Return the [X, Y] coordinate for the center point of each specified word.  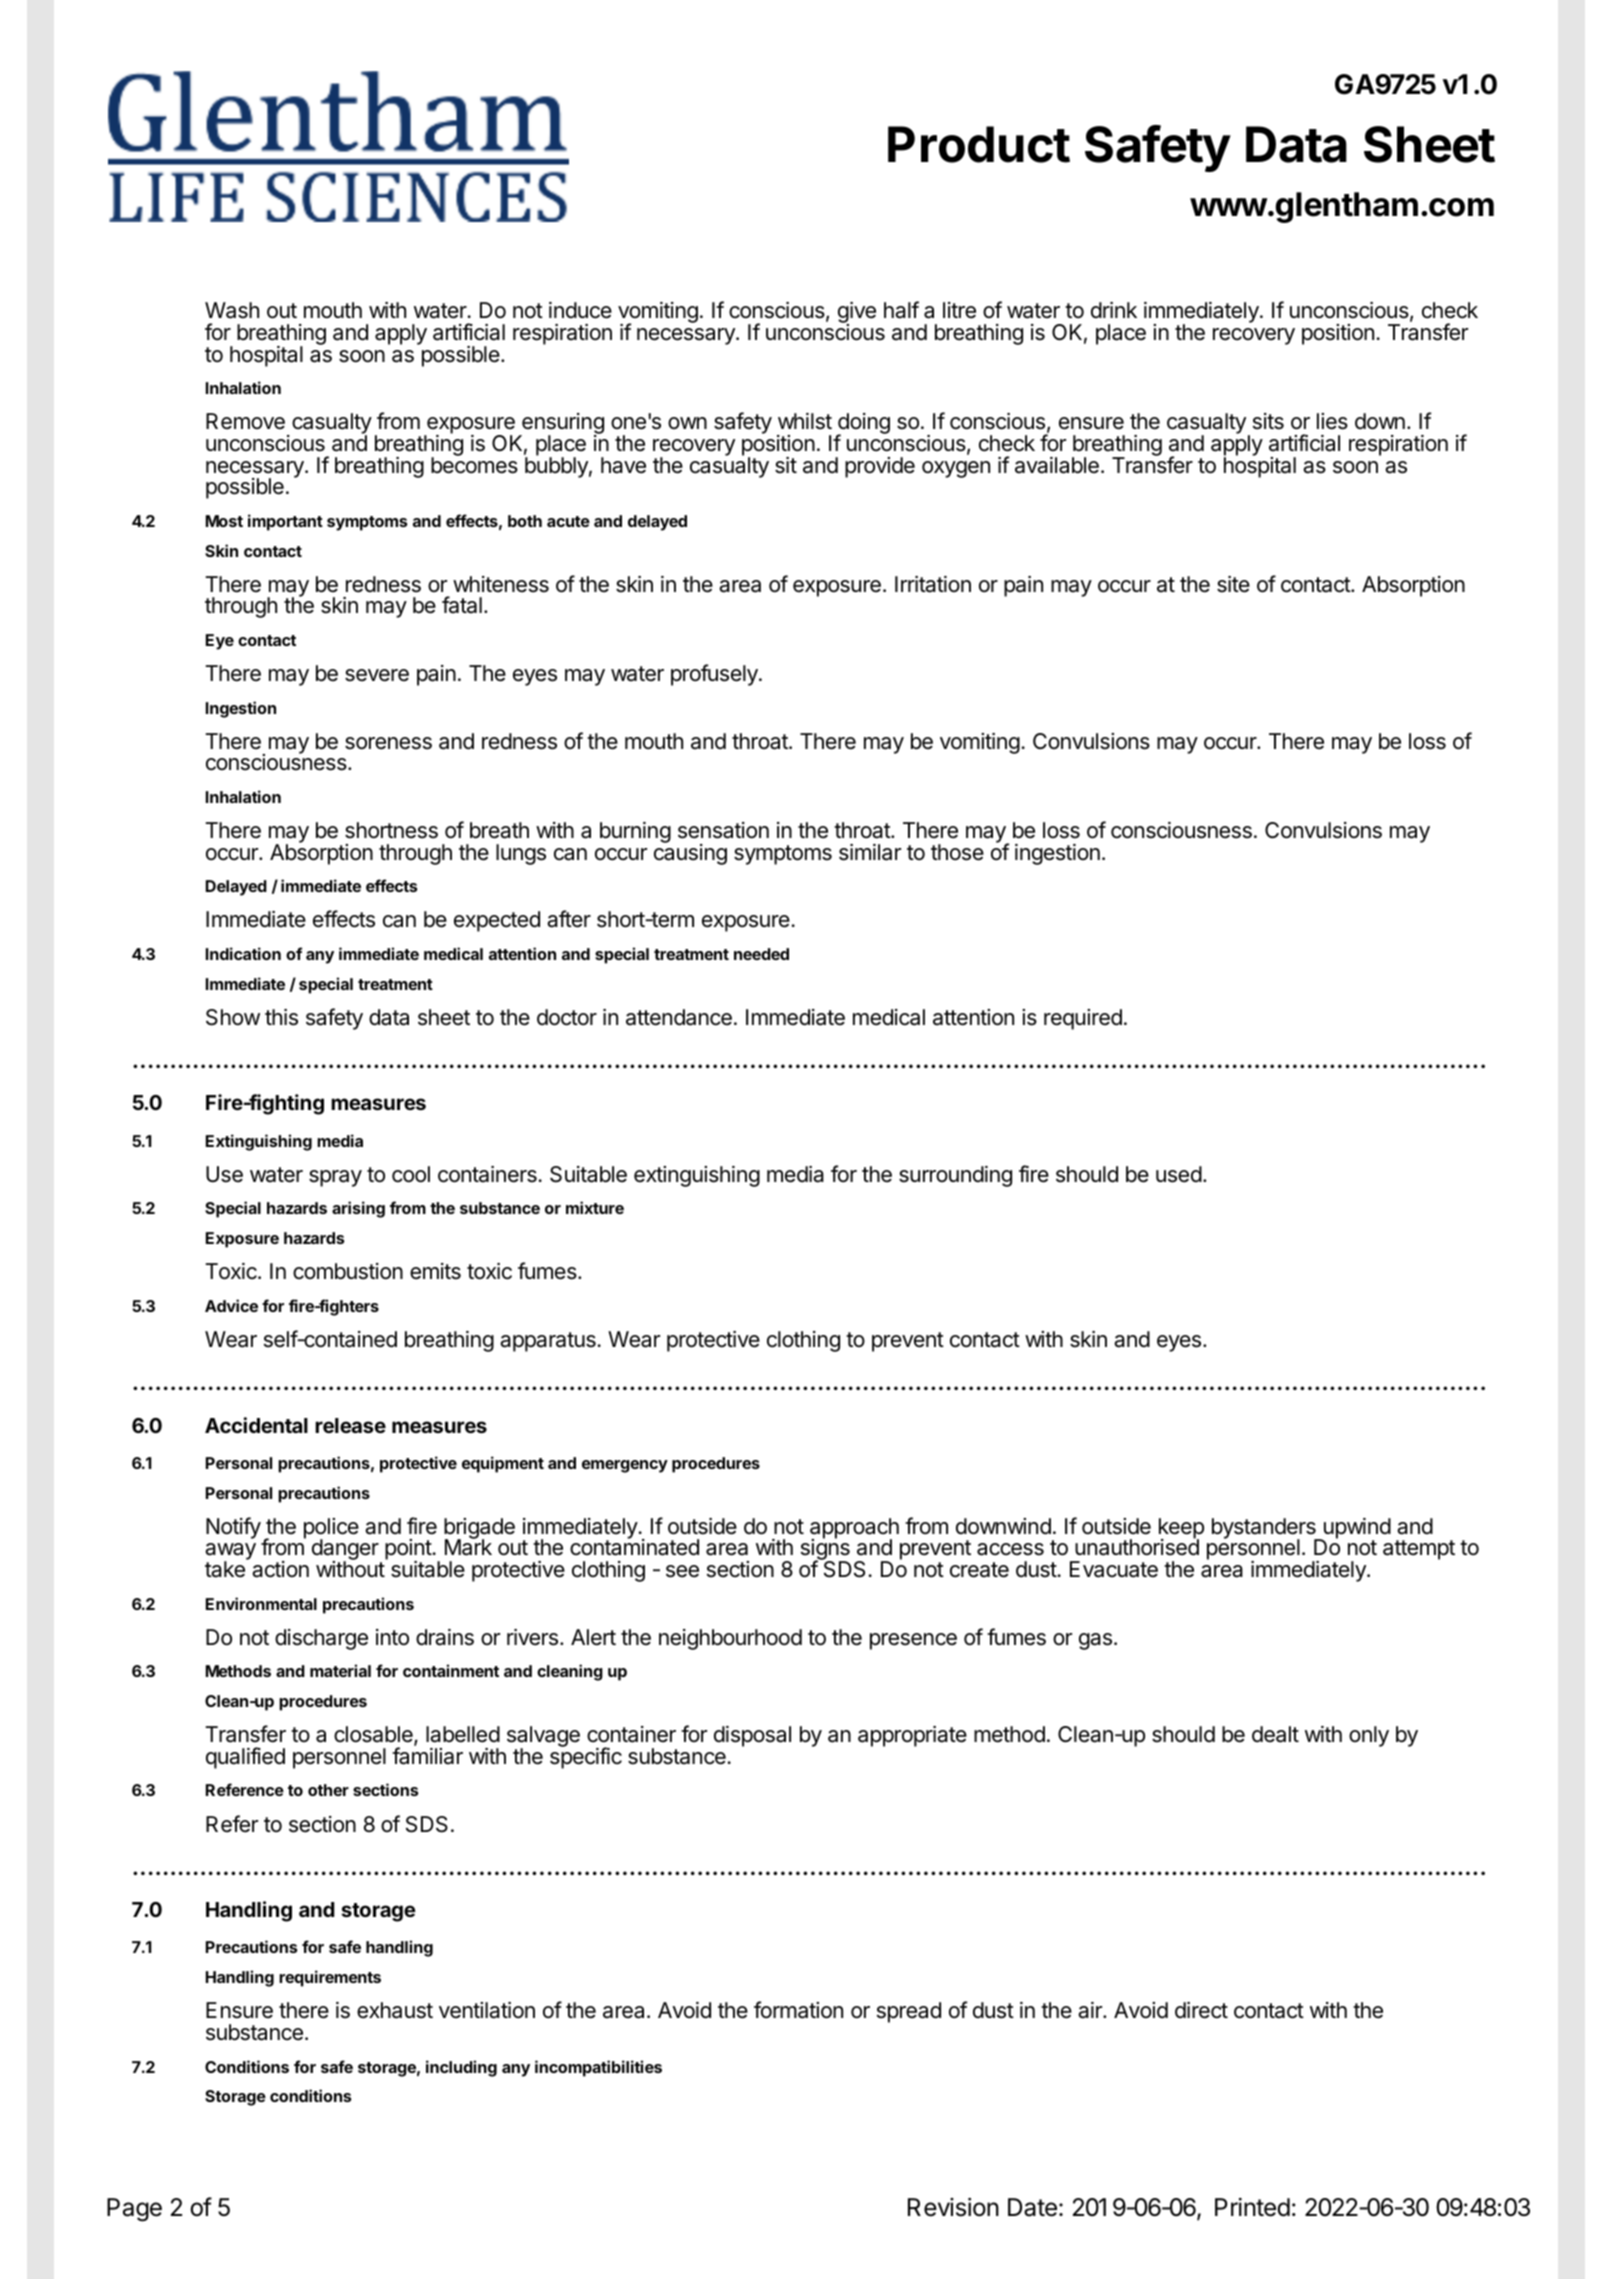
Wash [232, 310]
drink [1114, 310]
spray [335, 1178]
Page [134, 2210]
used [1179, 1174]
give [857, 314]
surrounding [955, 1176]
